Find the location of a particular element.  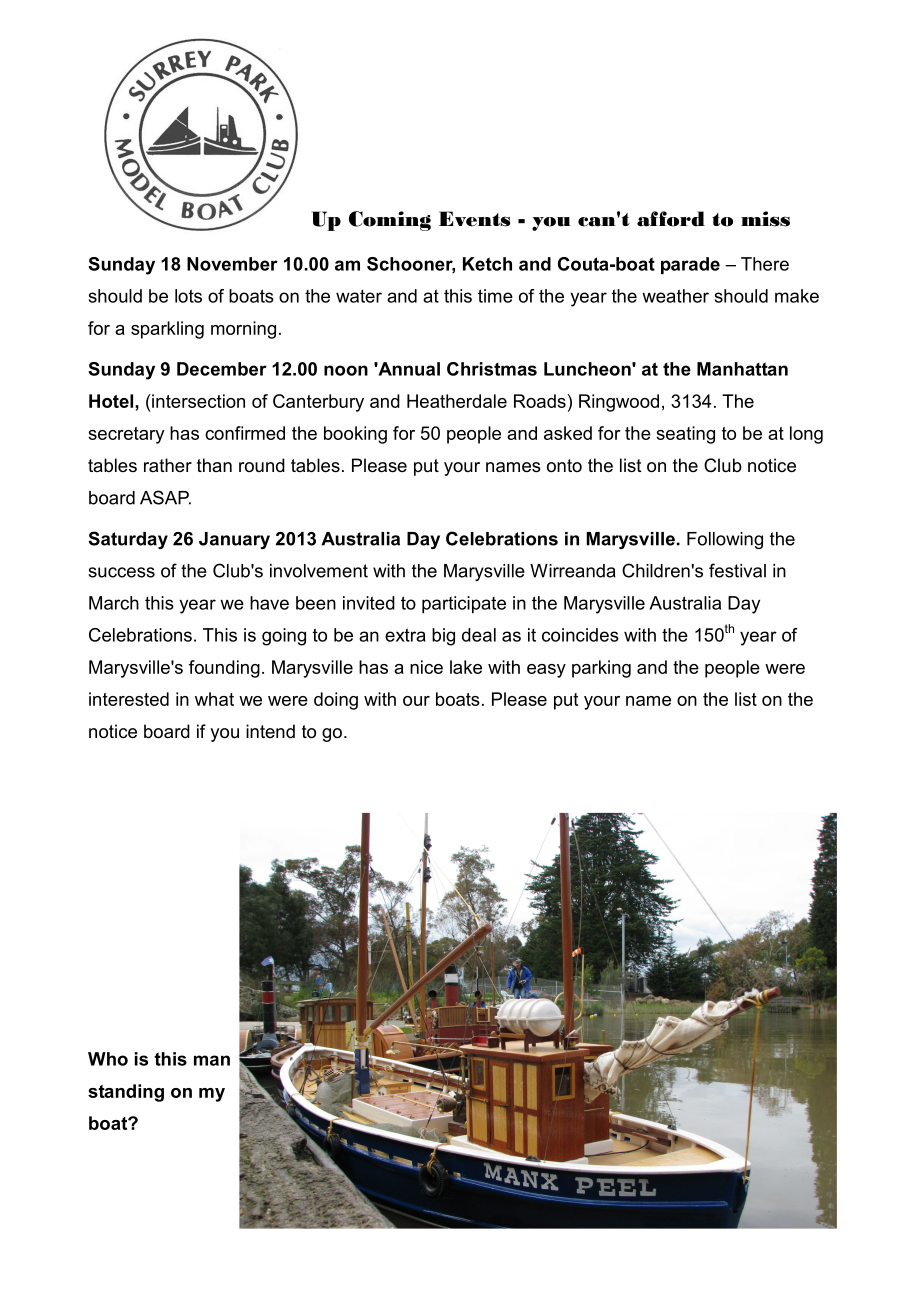

founding is located at coordinates (224, 669).
